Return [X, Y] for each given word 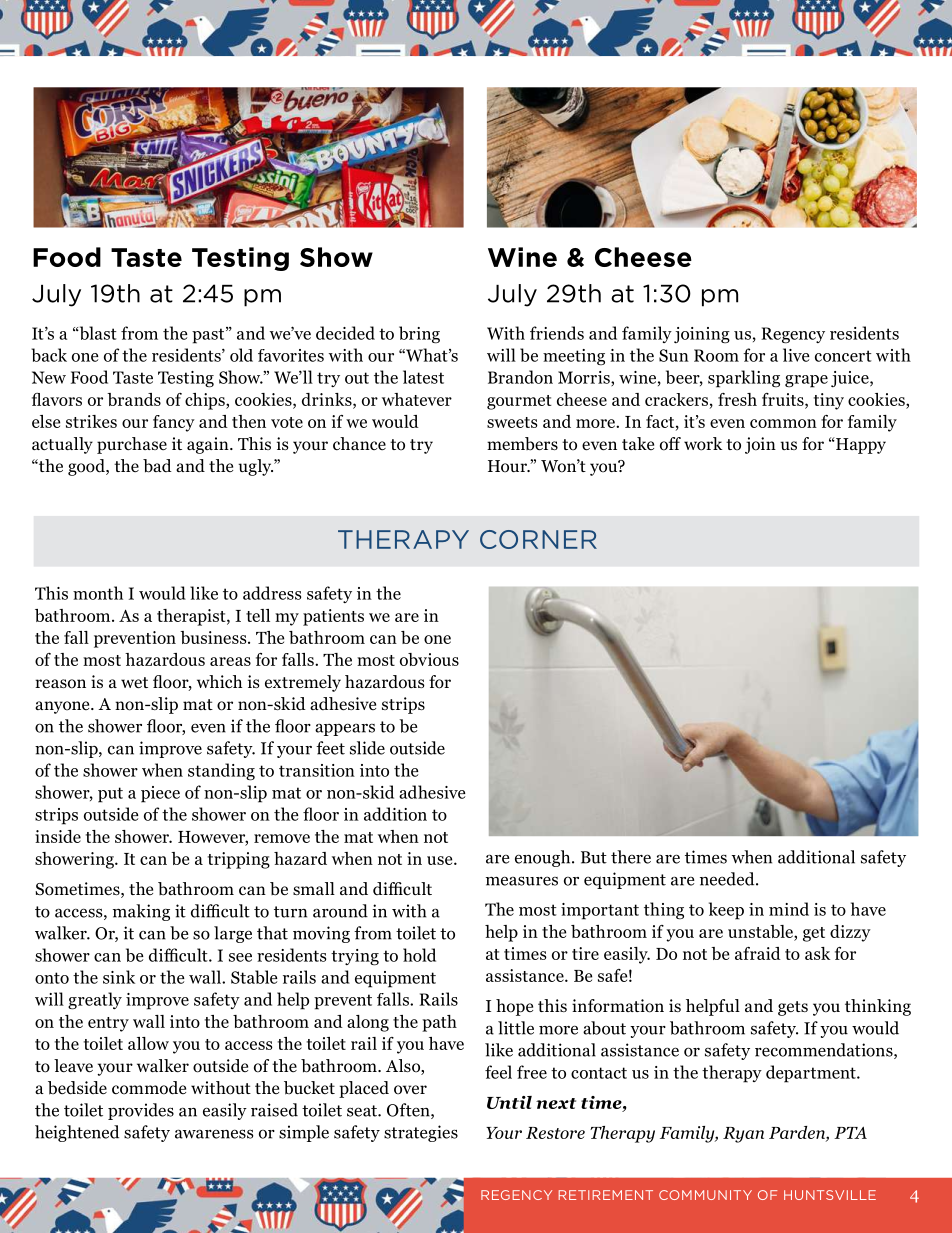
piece [160, 794]
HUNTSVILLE [830, 1195]
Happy [860, 445]
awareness [214, 1134]
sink [119, 977]
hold [419, 955]
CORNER [538, 539]
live [796, 355]
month [98, 593]
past [209, 335]
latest [423, 377]
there [631, 857]
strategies [421, 1133]
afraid [758, 953]
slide [367, 748]
